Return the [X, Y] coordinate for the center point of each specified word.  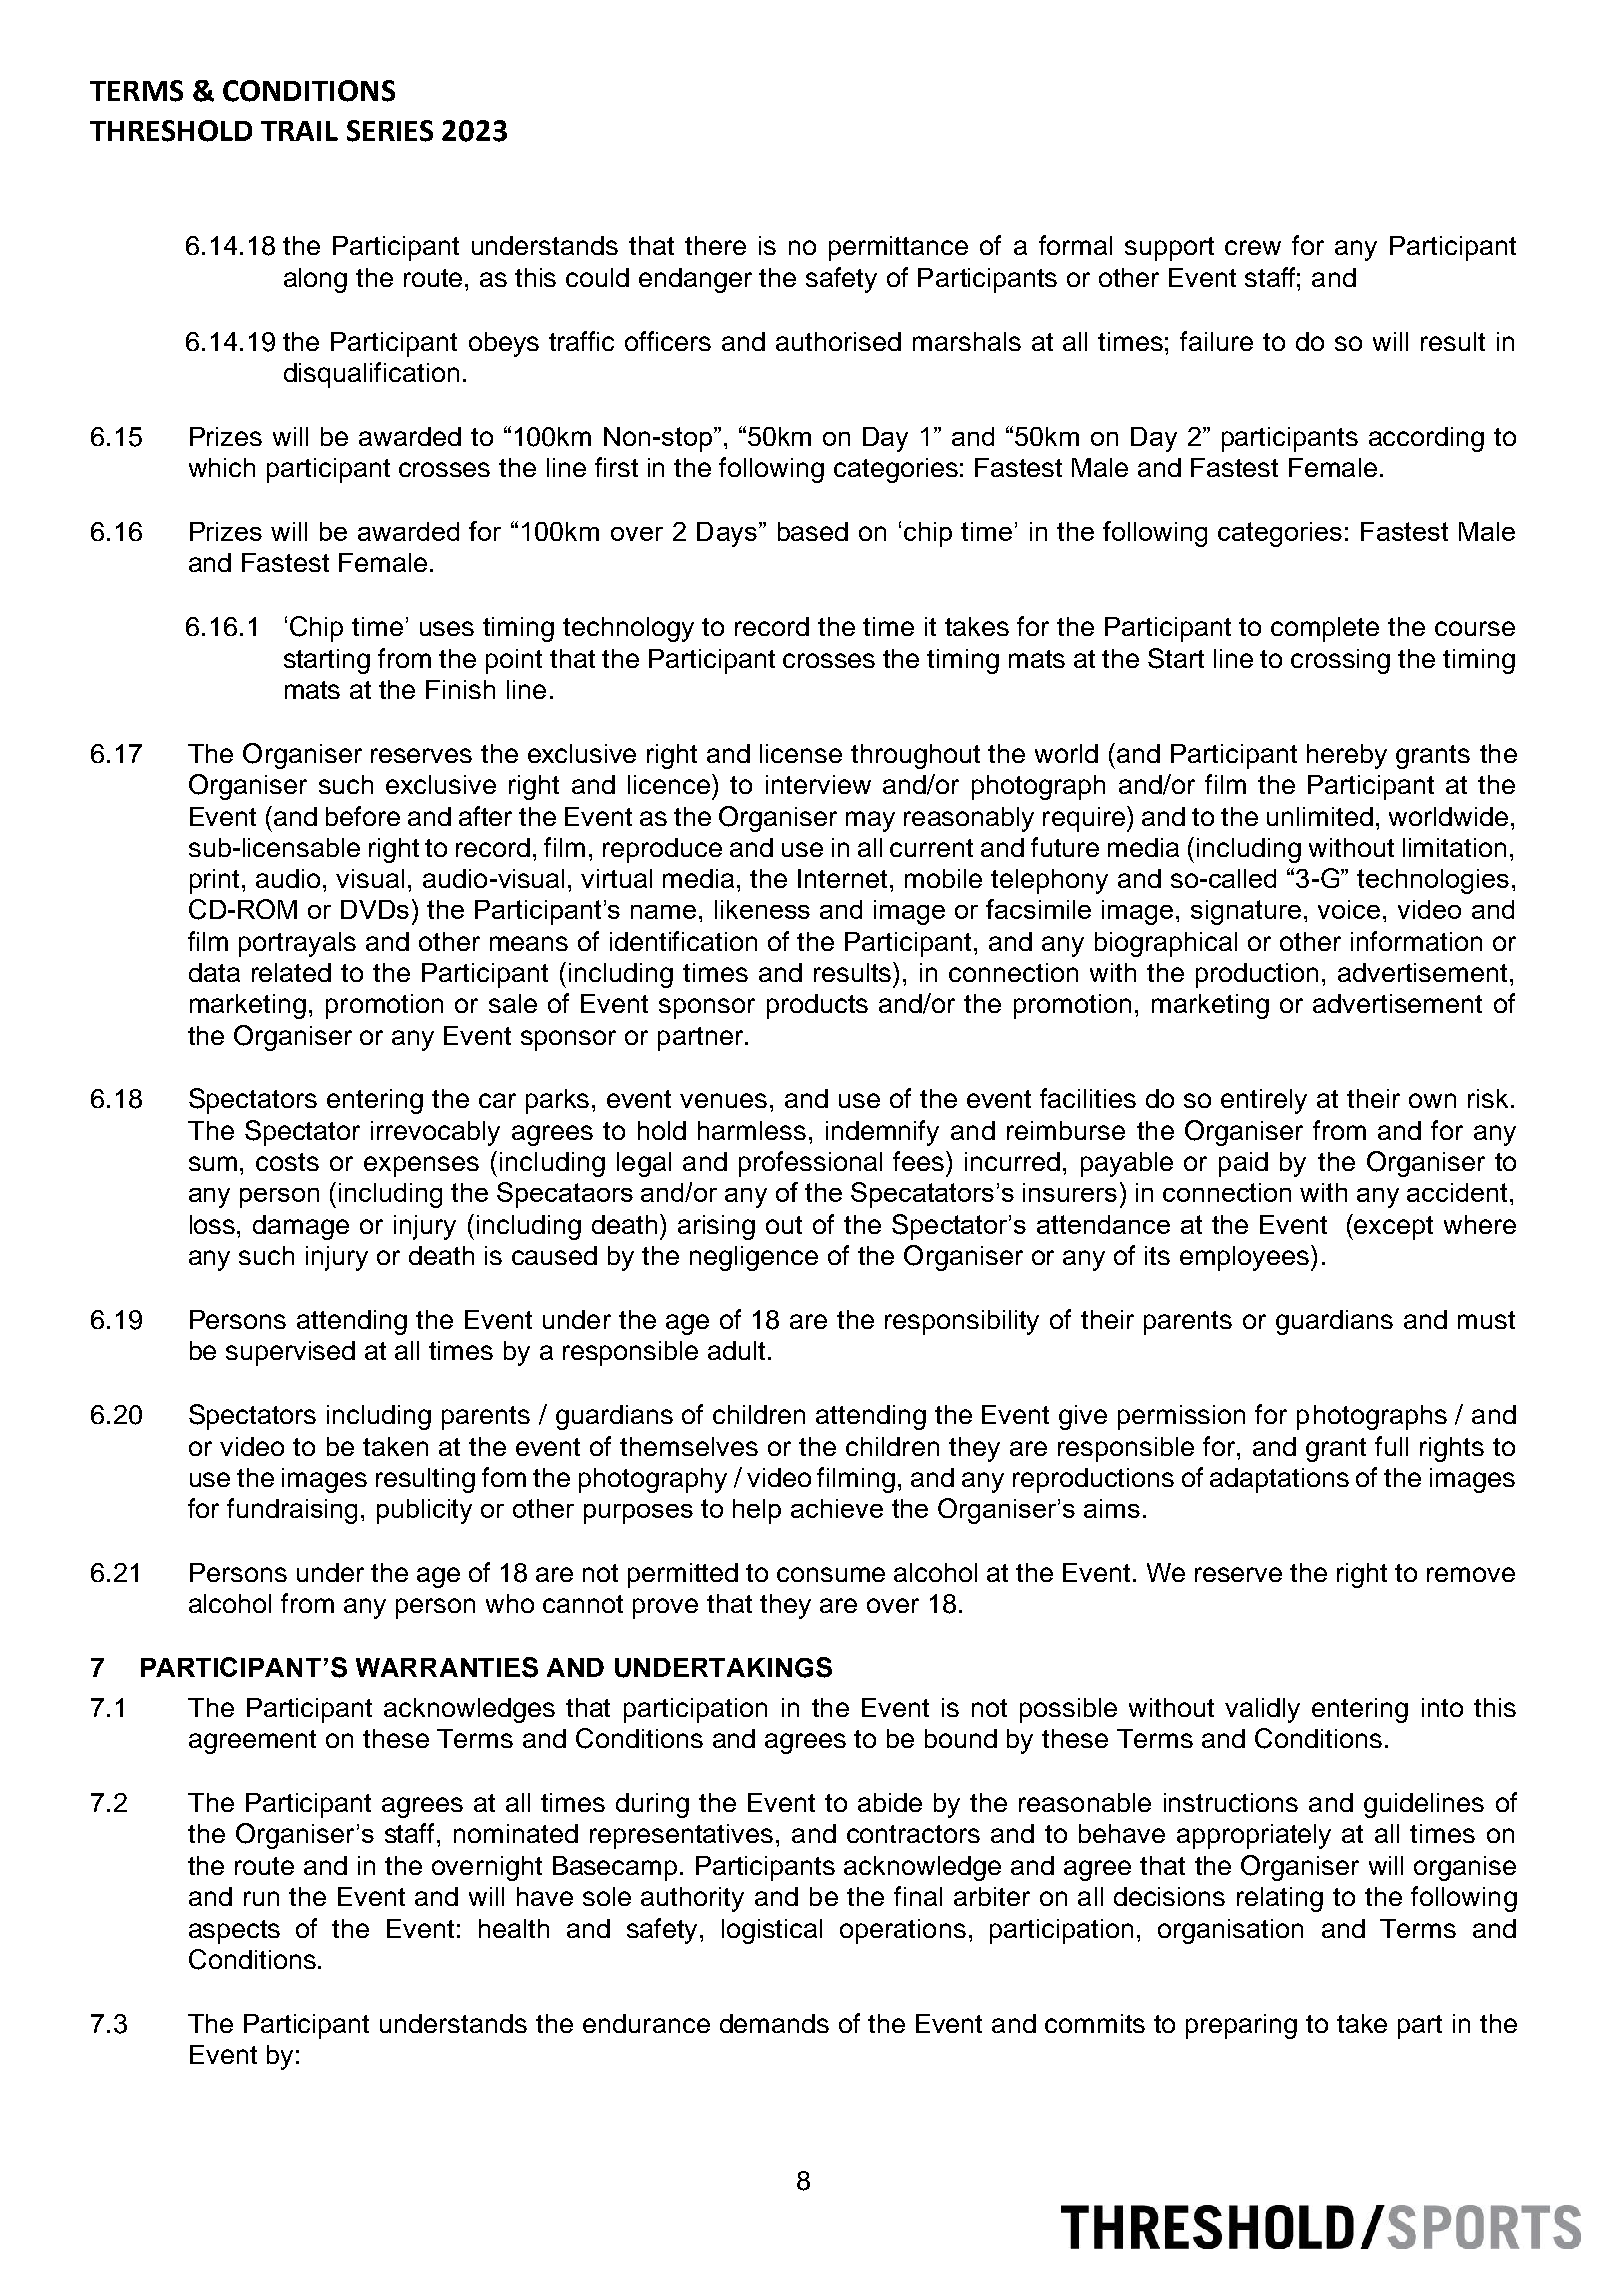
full [1391, 1446]
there [715, 245]
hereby [1347, 756]
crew [1253, 247]
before [363, 816]
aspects [234, 1932]
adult [736, 1350]
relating [1280, 1899]
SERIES [390, 131]
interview [818, 784]
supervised [290, 1353]
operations [903, 1931]
